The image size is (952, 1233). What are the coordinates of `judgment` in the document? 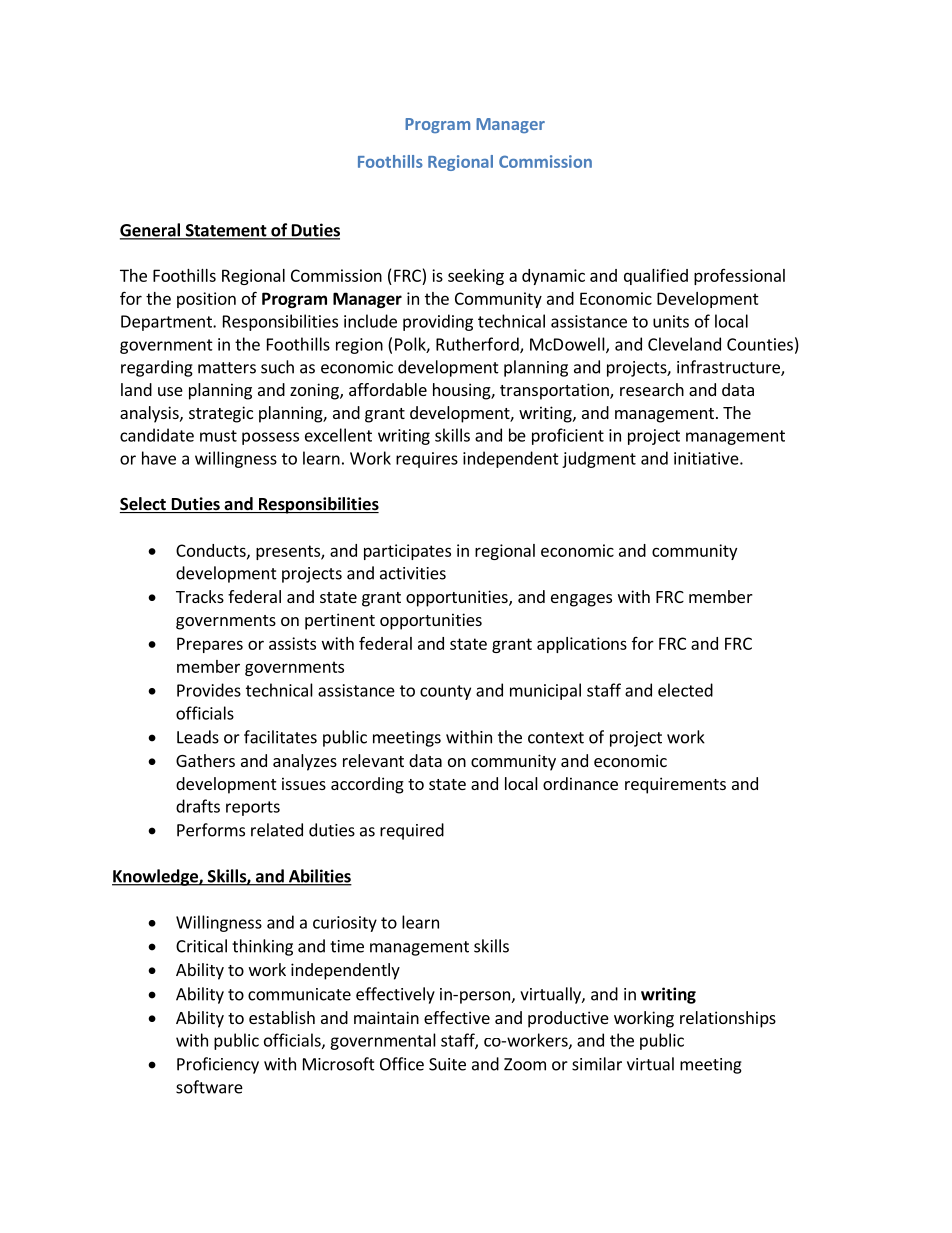 It's located at (599, 459).
